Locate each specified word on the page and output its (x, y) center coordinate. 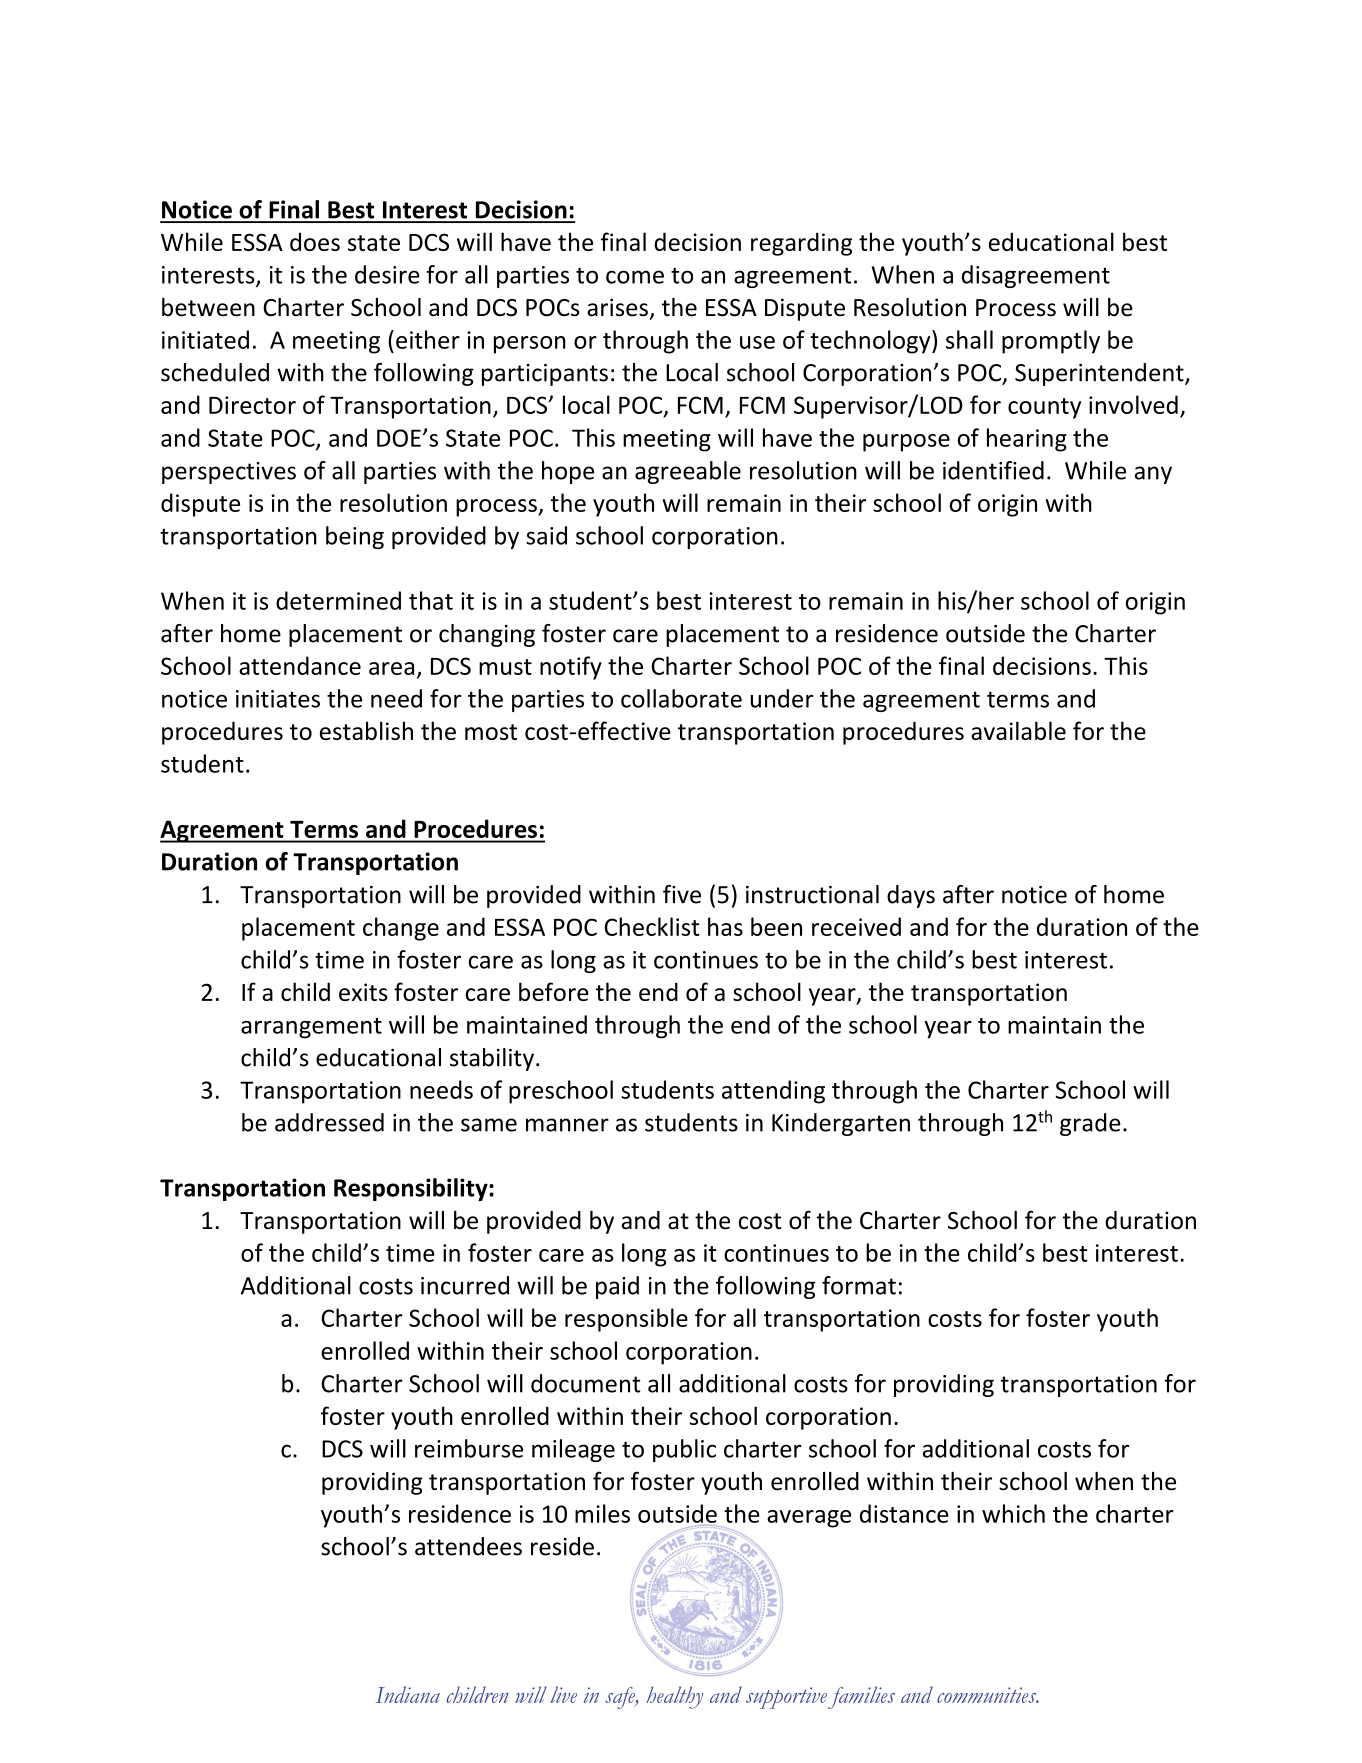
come (635, 277)
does (315, 242)
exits (363, 992)
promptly (1051, 342)
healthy (674, 1697)
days (911, 896)
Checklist (652, 926)
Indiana (408, 1694)
